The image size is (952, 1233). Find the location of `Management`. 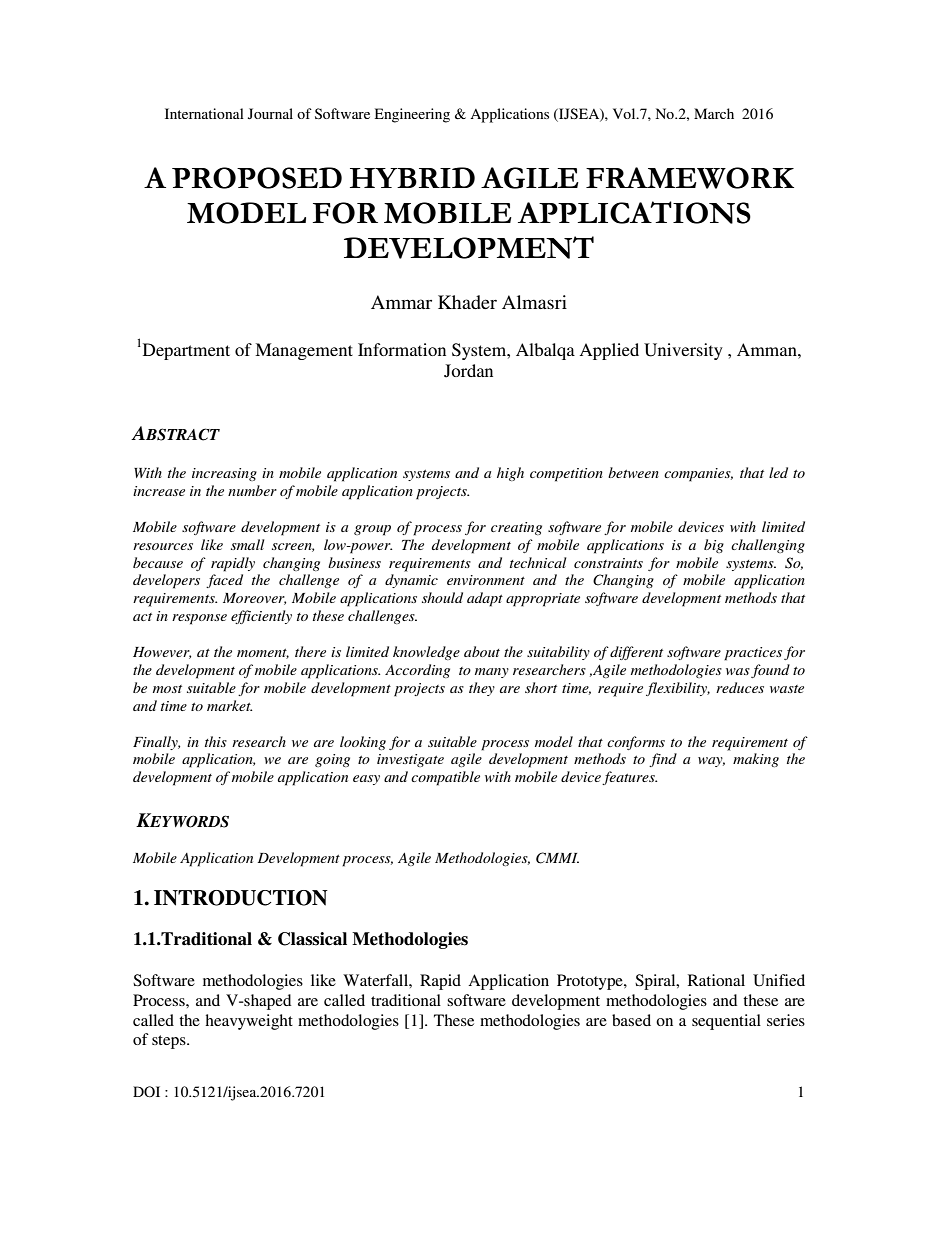

Management is located at coordinates (304, 351).
